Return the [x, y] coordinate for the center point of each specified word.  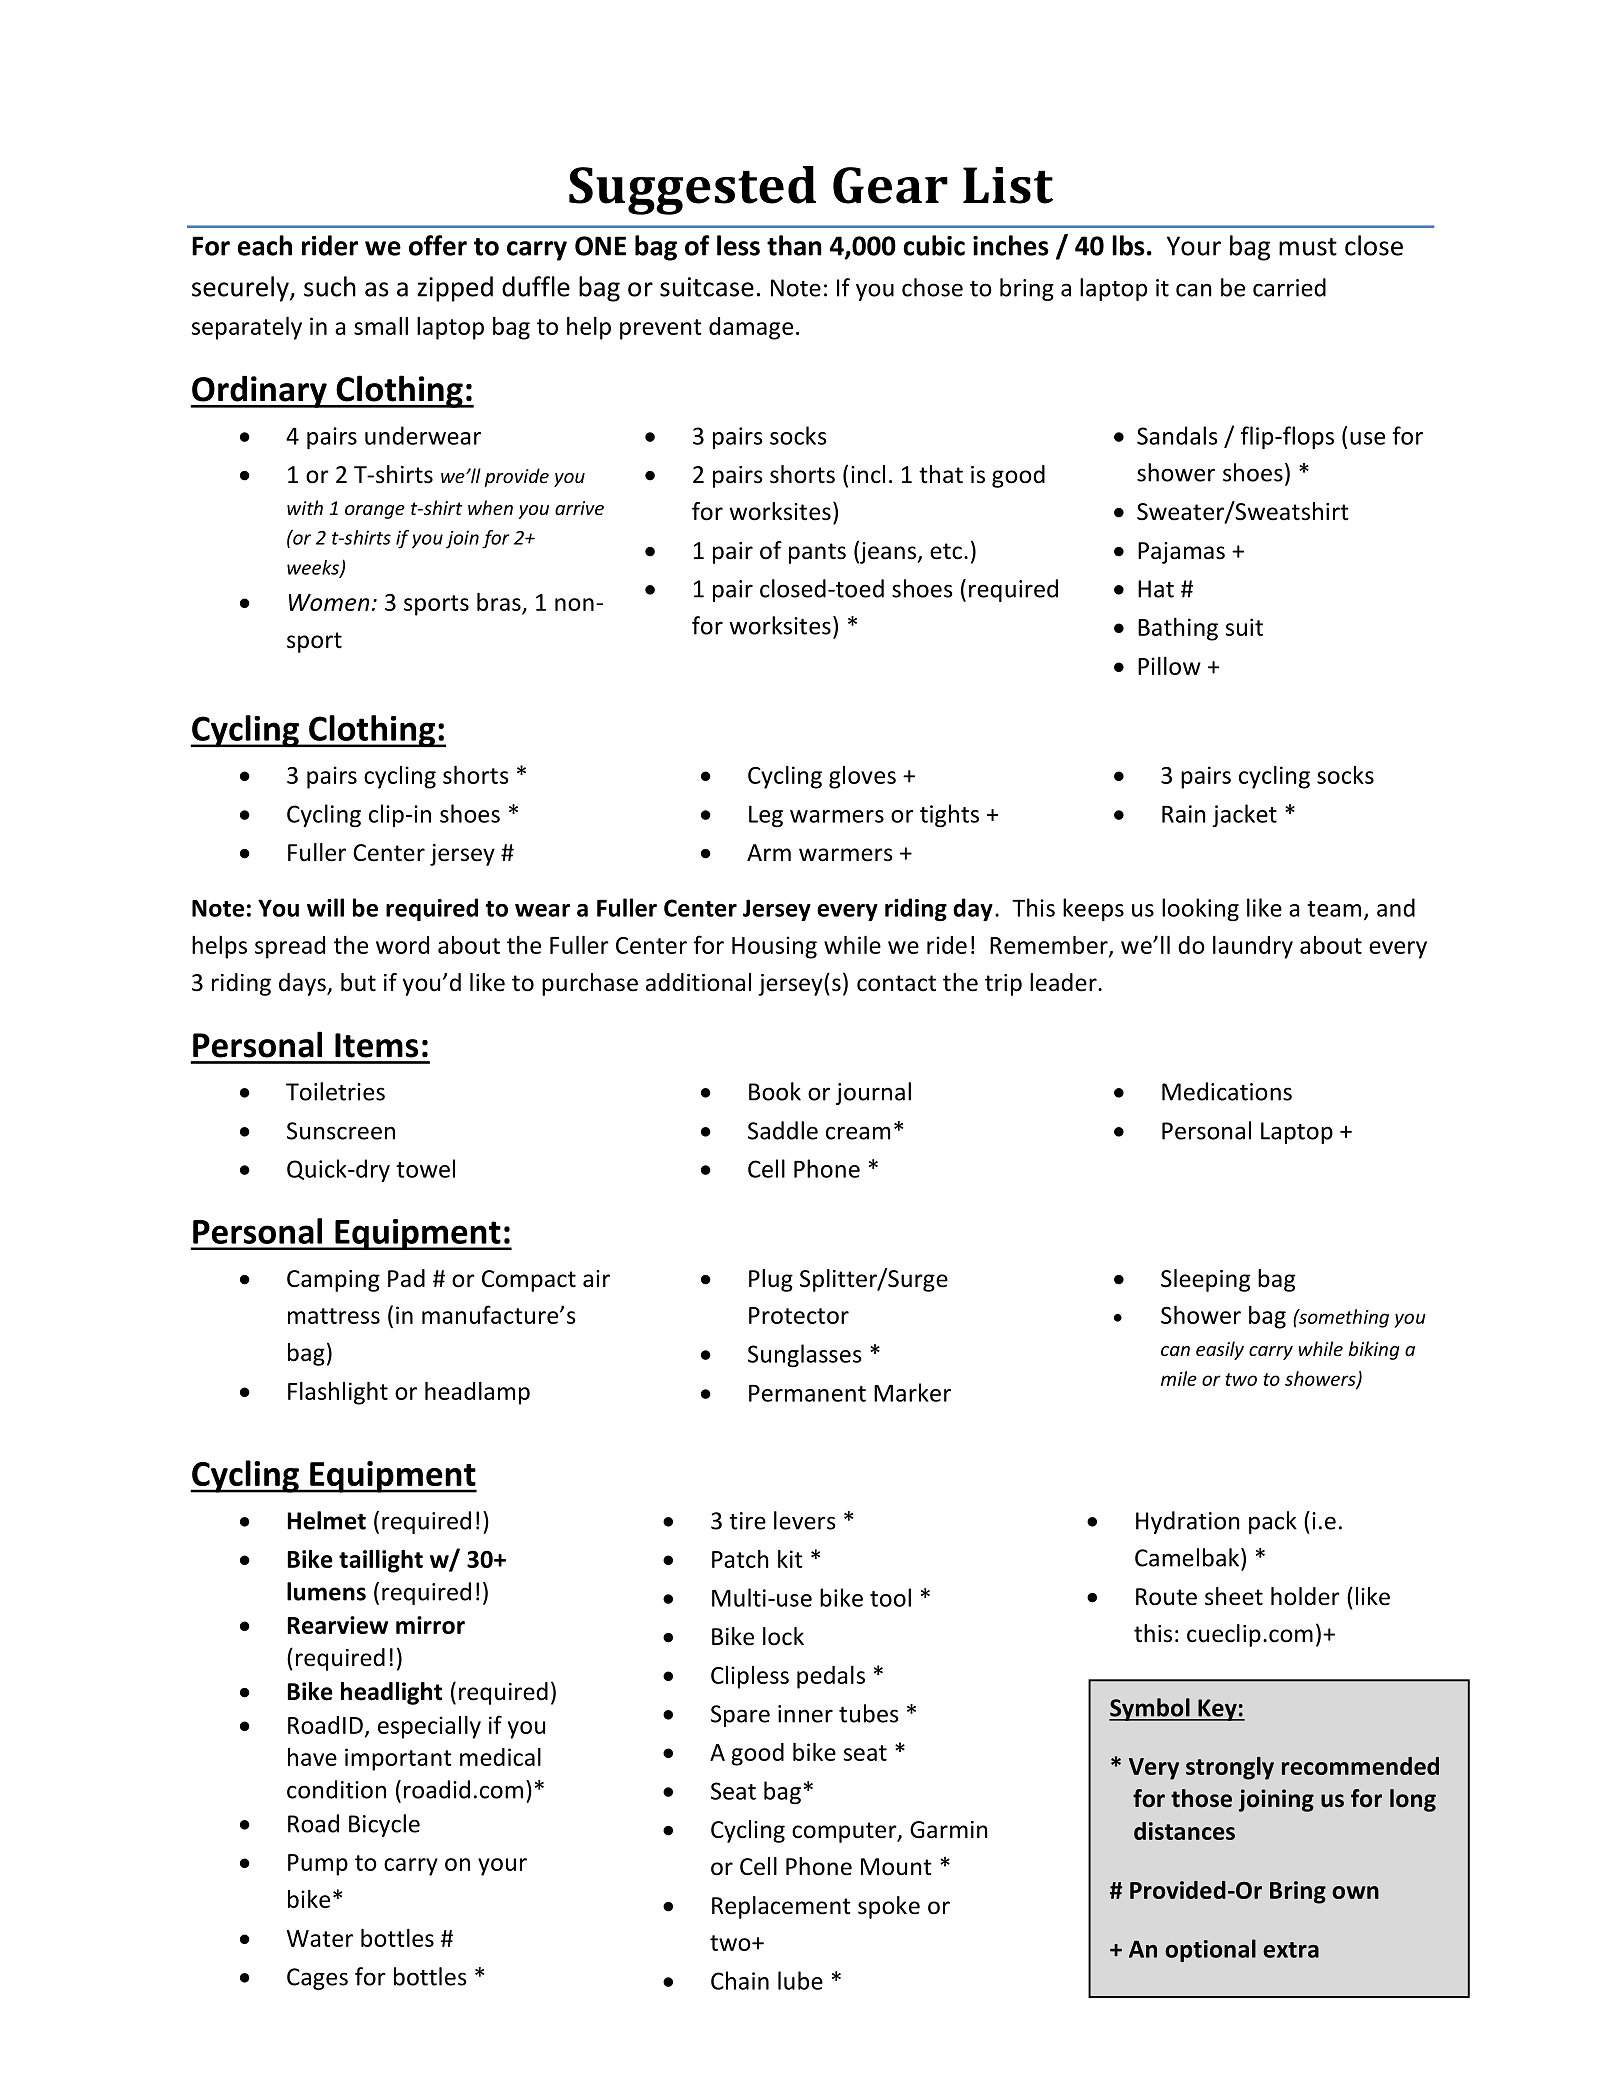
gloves [862, 777]
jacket [1244, 815]
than [794, 245]
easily [1220, 1350]
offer [438, 245]
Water [320, 1938]
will [325, 907]
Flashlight [338, 1393]
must [1308, 247]
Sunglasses [805, 1355]
